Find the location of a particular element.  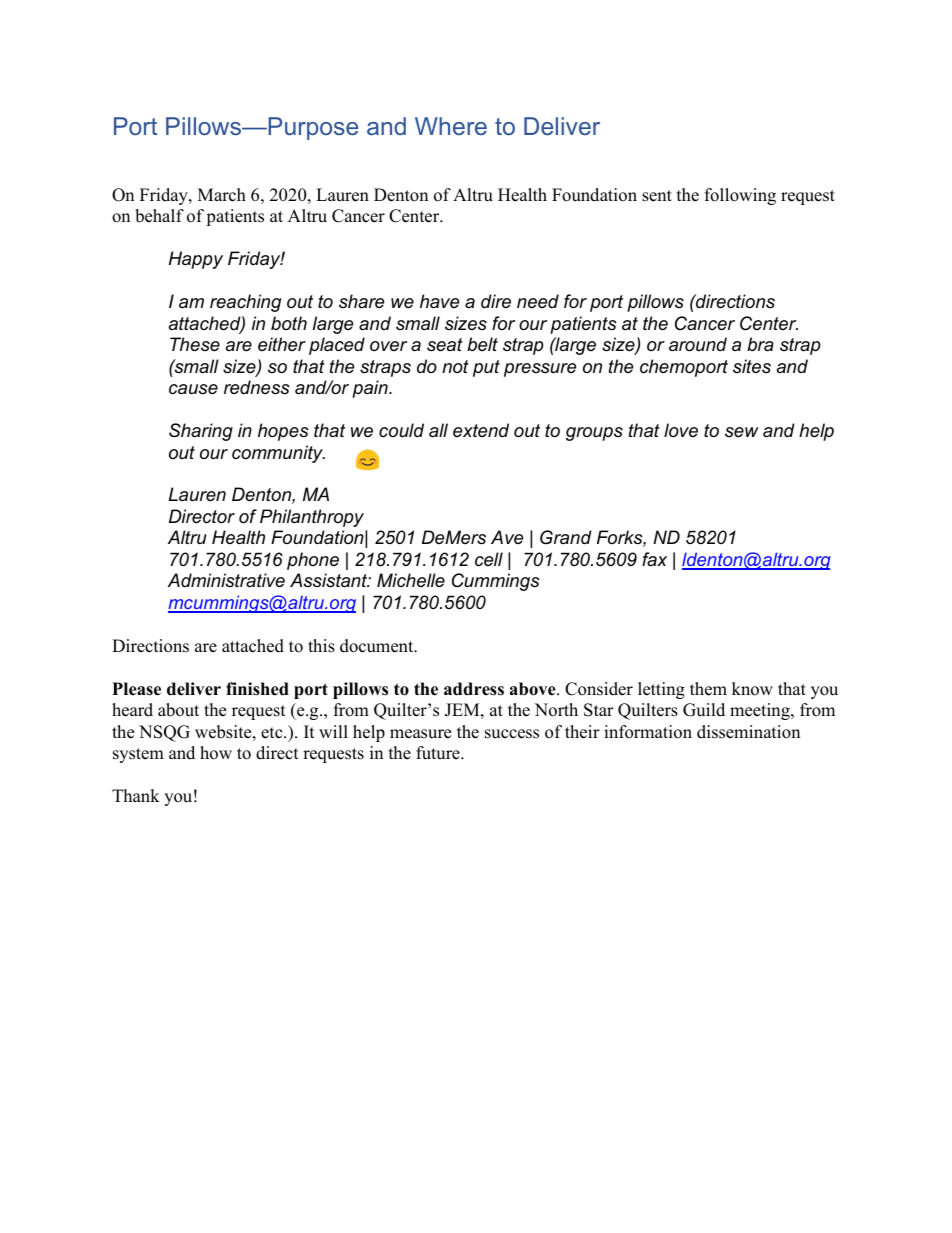

Where is located at coordinates (451, 126).
